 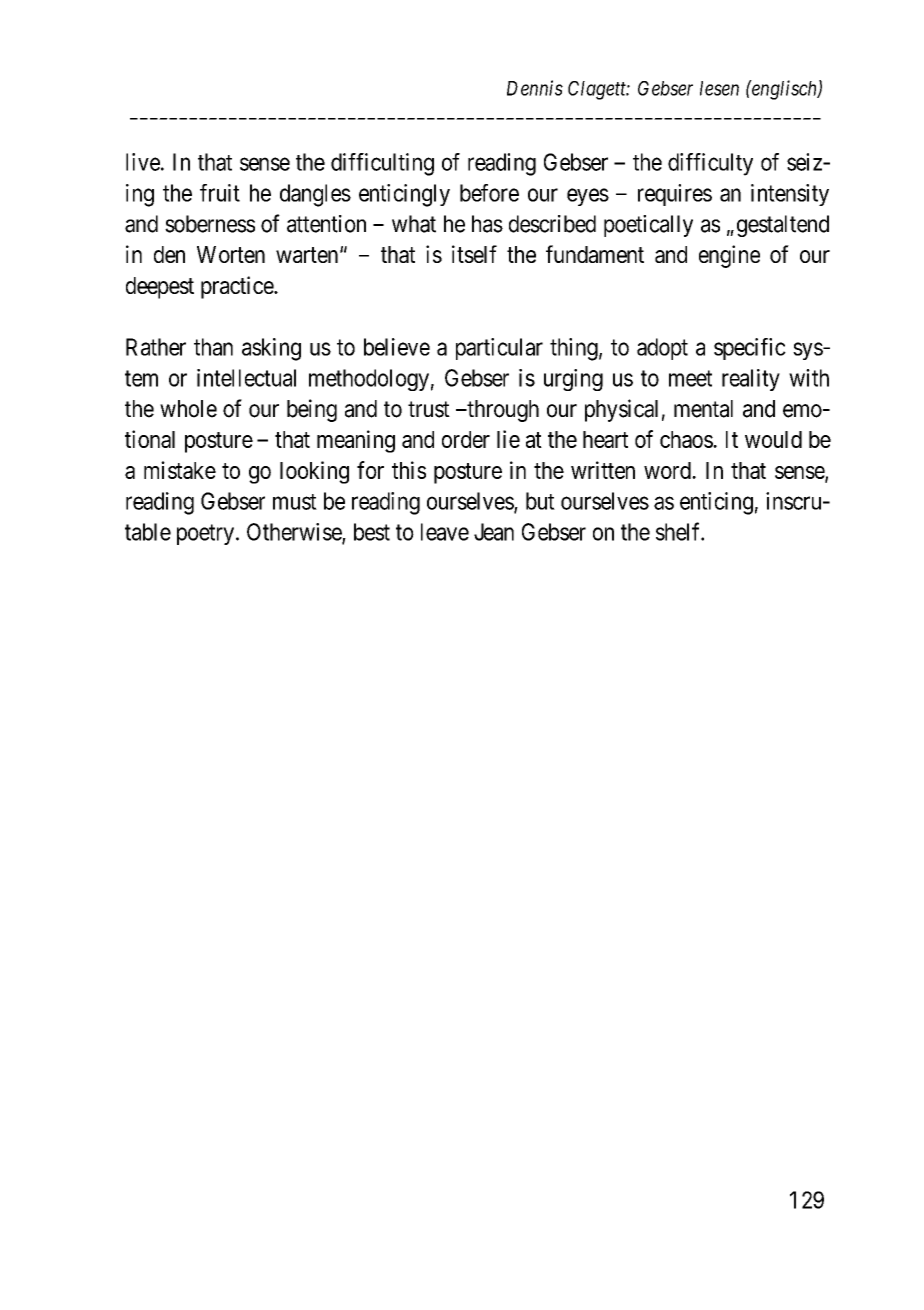 I want to click on reality, so click(x=751, y=380).
